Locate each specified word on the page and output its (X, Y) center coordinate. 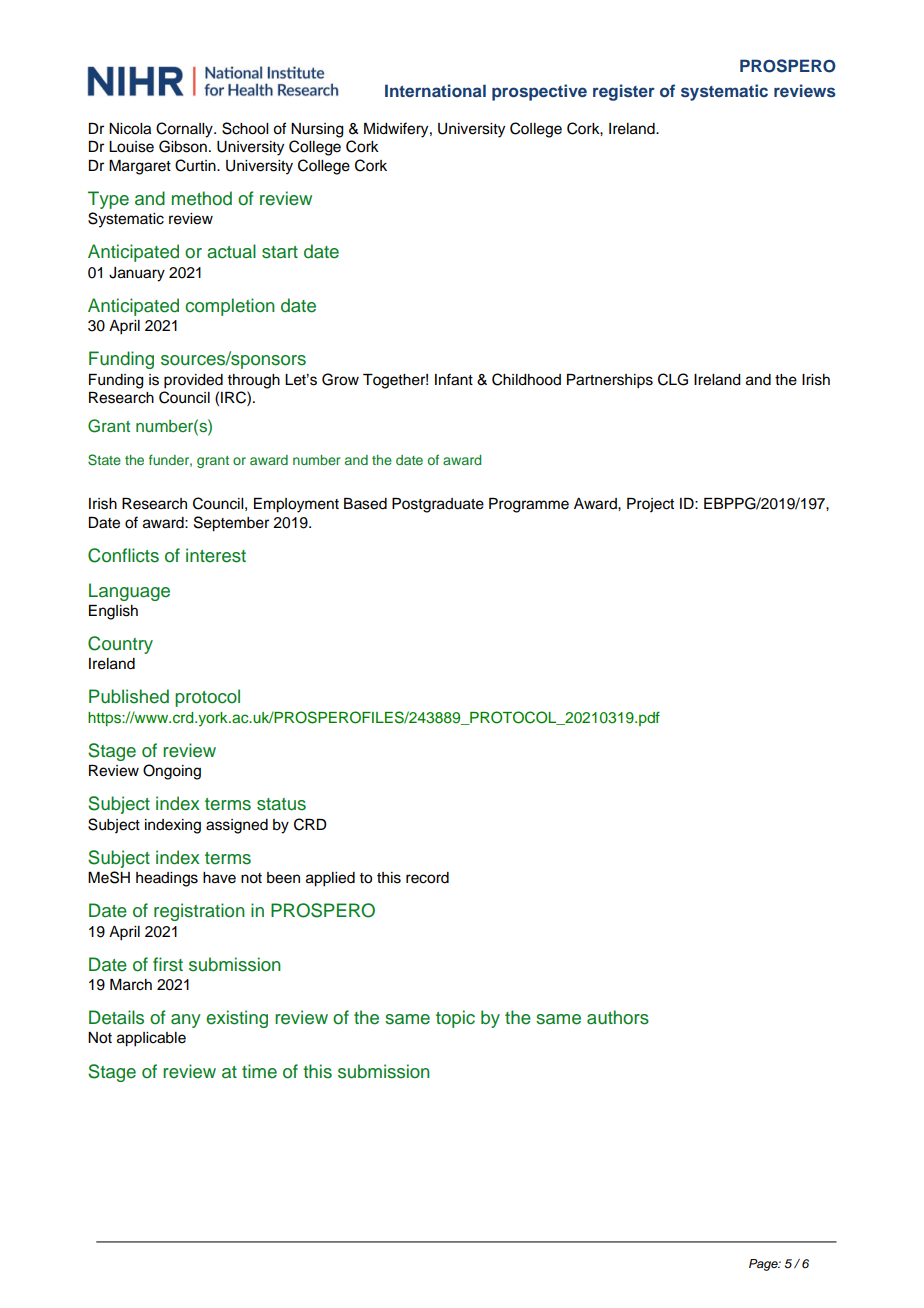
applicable (151, 1039)
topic (455, 1019)
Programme (529, 505)
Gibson (183, 146)
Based (365, 504)
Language (129, 592)
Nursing (317, 130)
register (624, 92)
